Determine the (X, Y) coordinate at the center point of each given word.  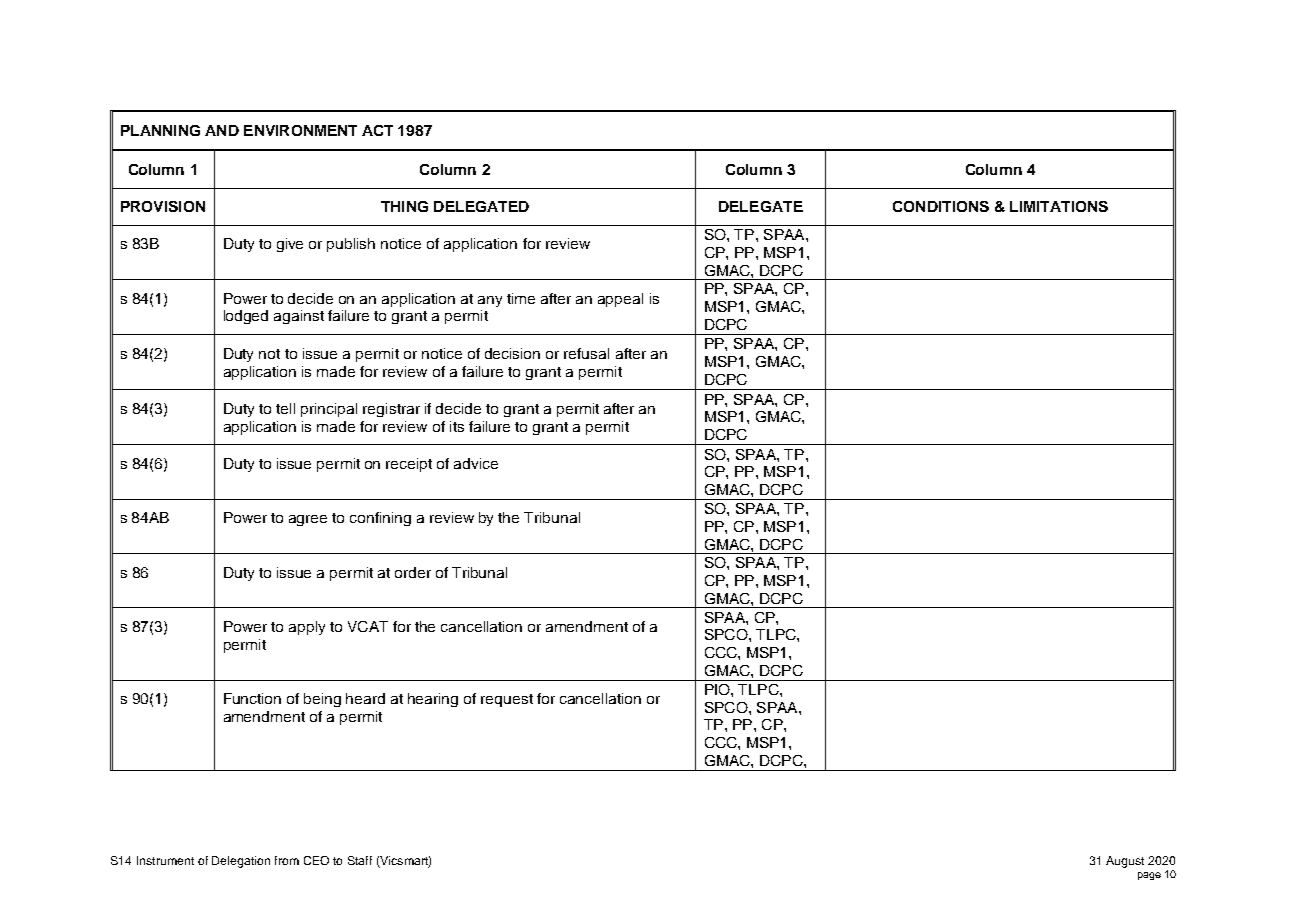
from (287, 860)
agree (308, 520)
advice (476, 463)
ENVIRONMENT (300, 130)
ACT (377, 130)
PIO (718, 689)
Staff (360, 860)
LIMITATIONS (1059, 206)
